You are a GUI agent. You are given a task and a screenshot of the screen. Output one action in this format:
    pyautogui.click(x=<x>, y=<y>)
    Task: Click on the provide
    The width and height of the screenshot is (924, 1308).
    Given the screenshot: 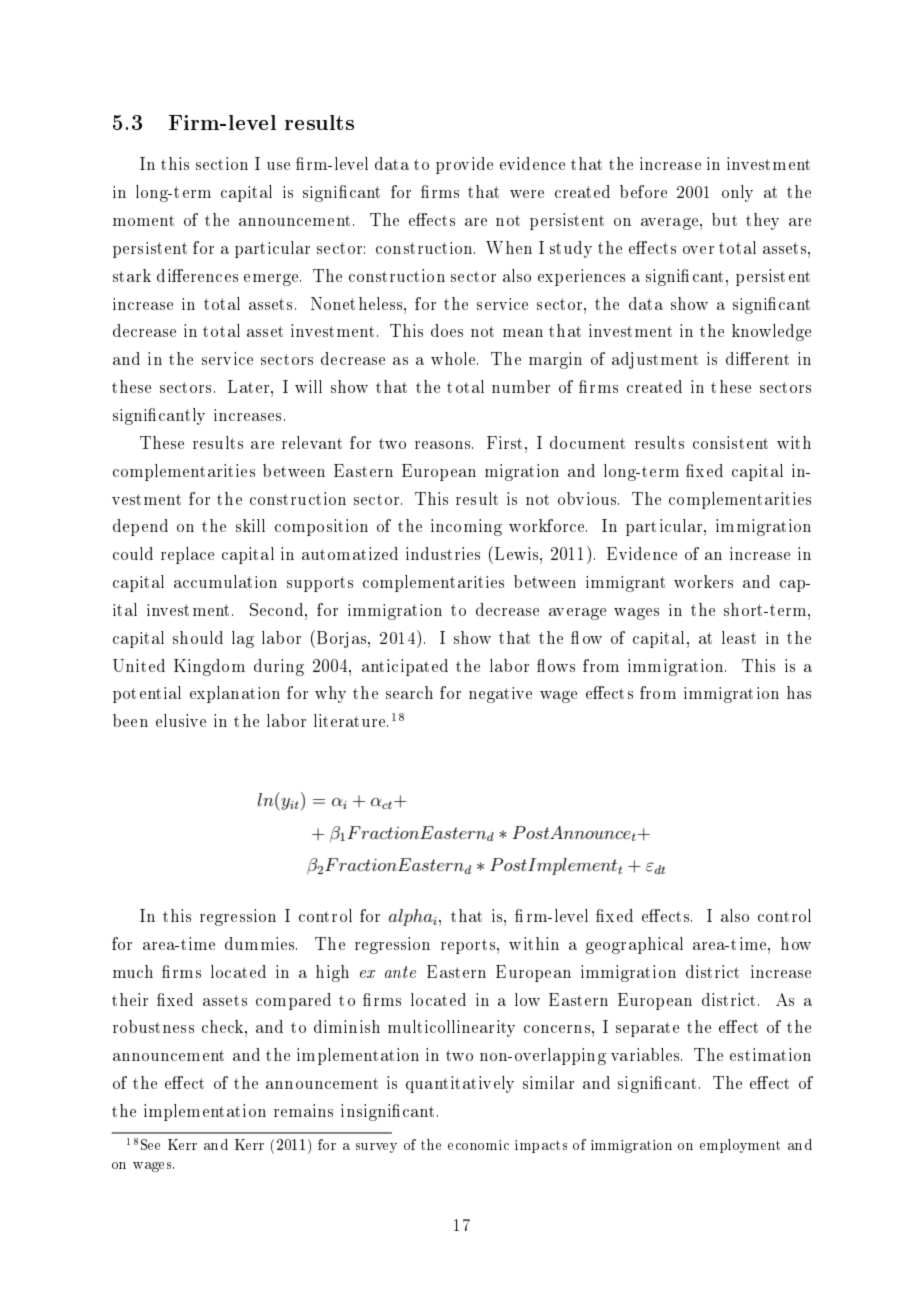 What is the action you would take?
    pyautogui.click(x=464, y=165)
